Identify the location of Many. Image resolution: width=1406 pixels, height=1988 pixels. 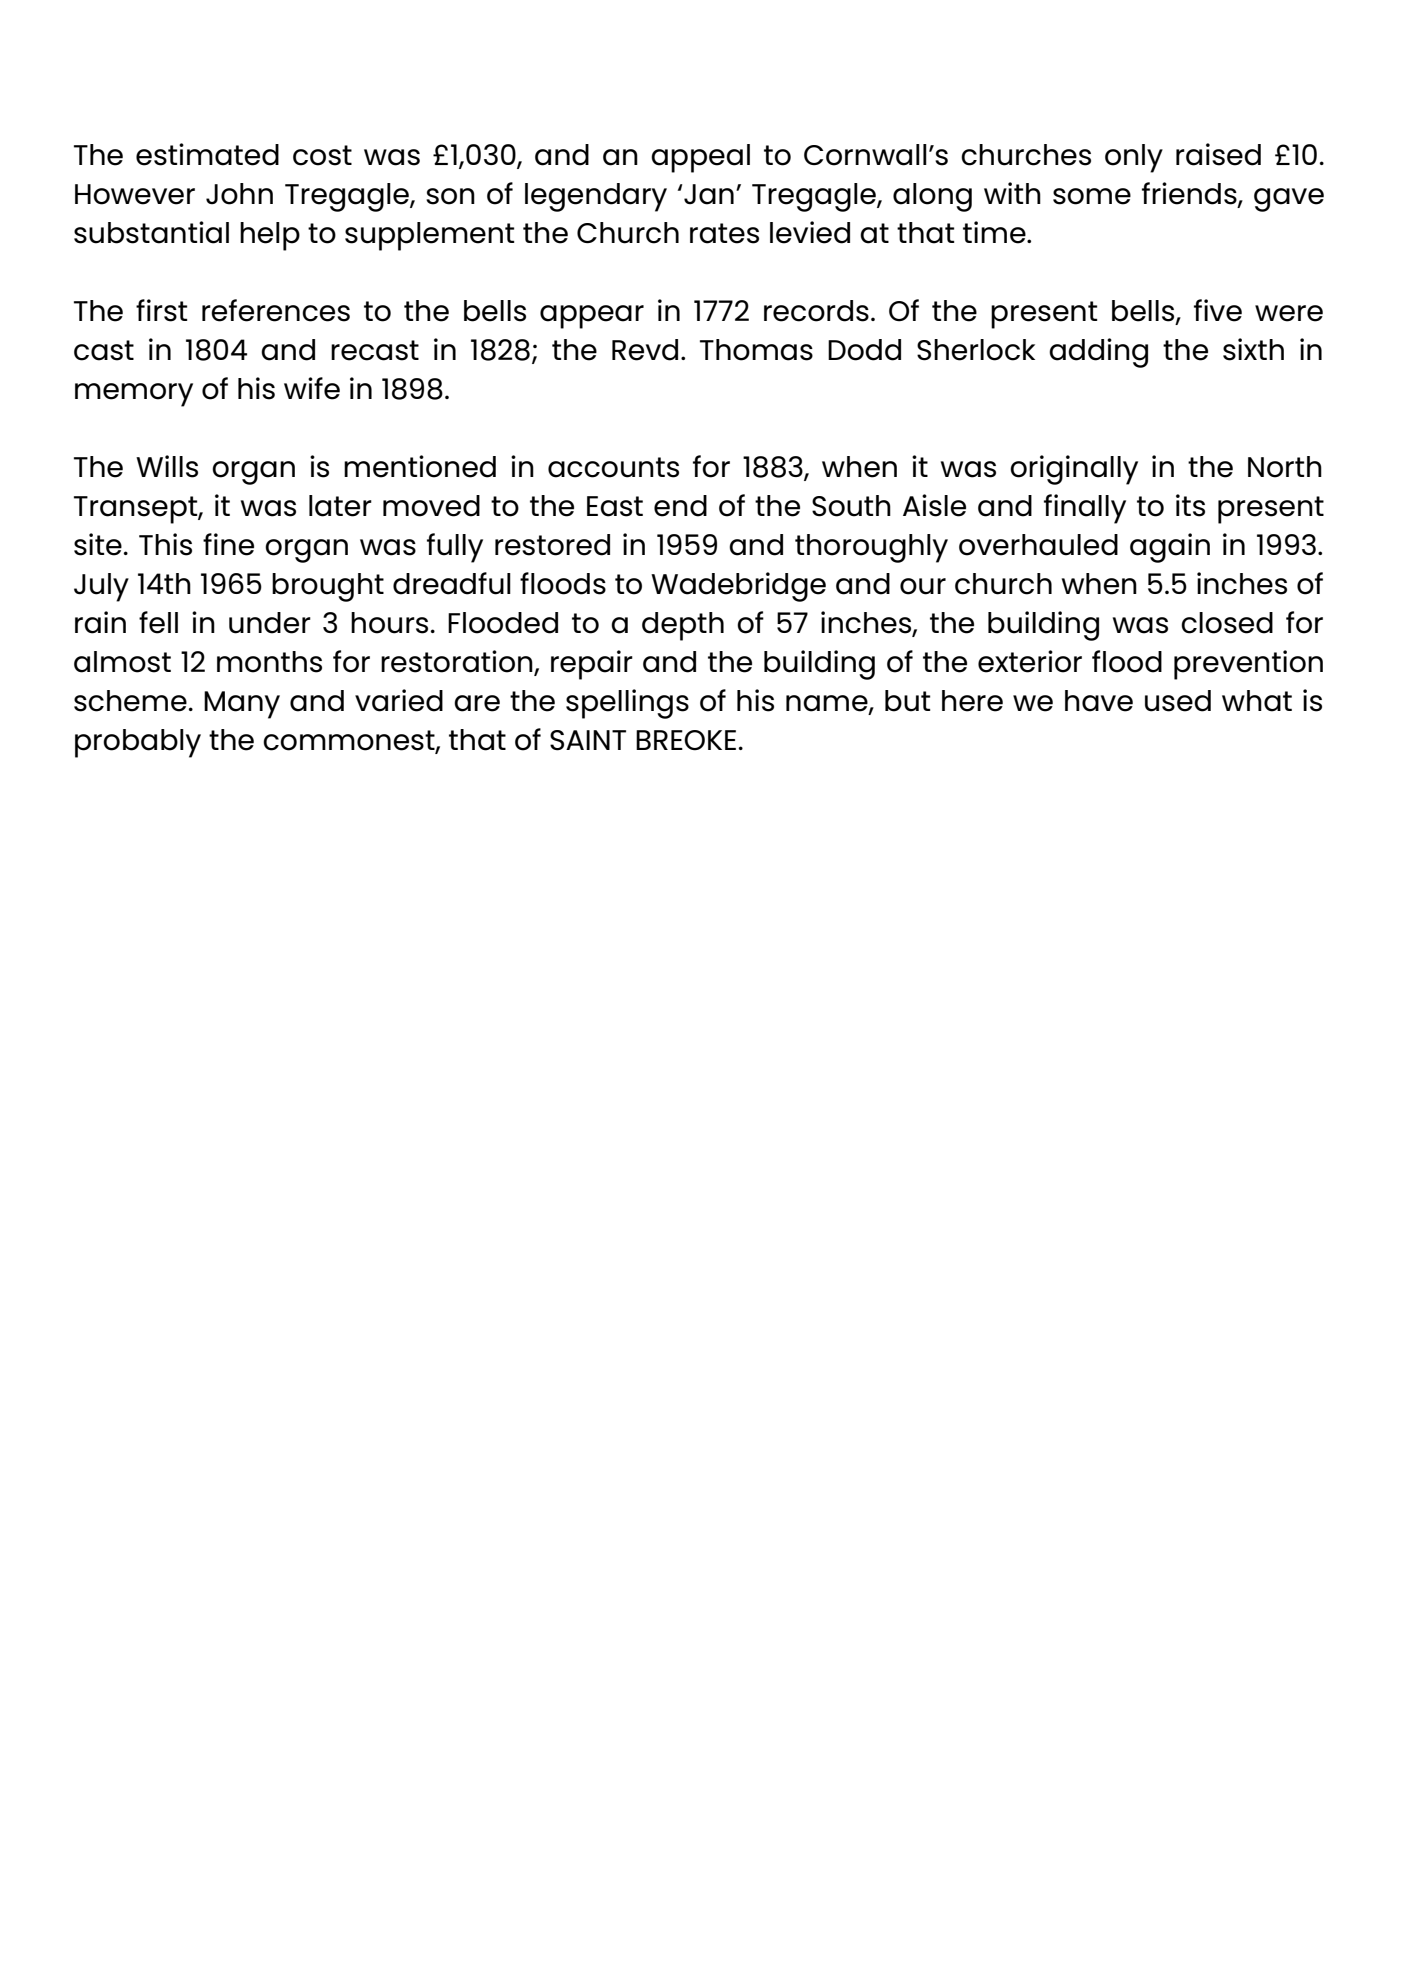
(242, 705).
